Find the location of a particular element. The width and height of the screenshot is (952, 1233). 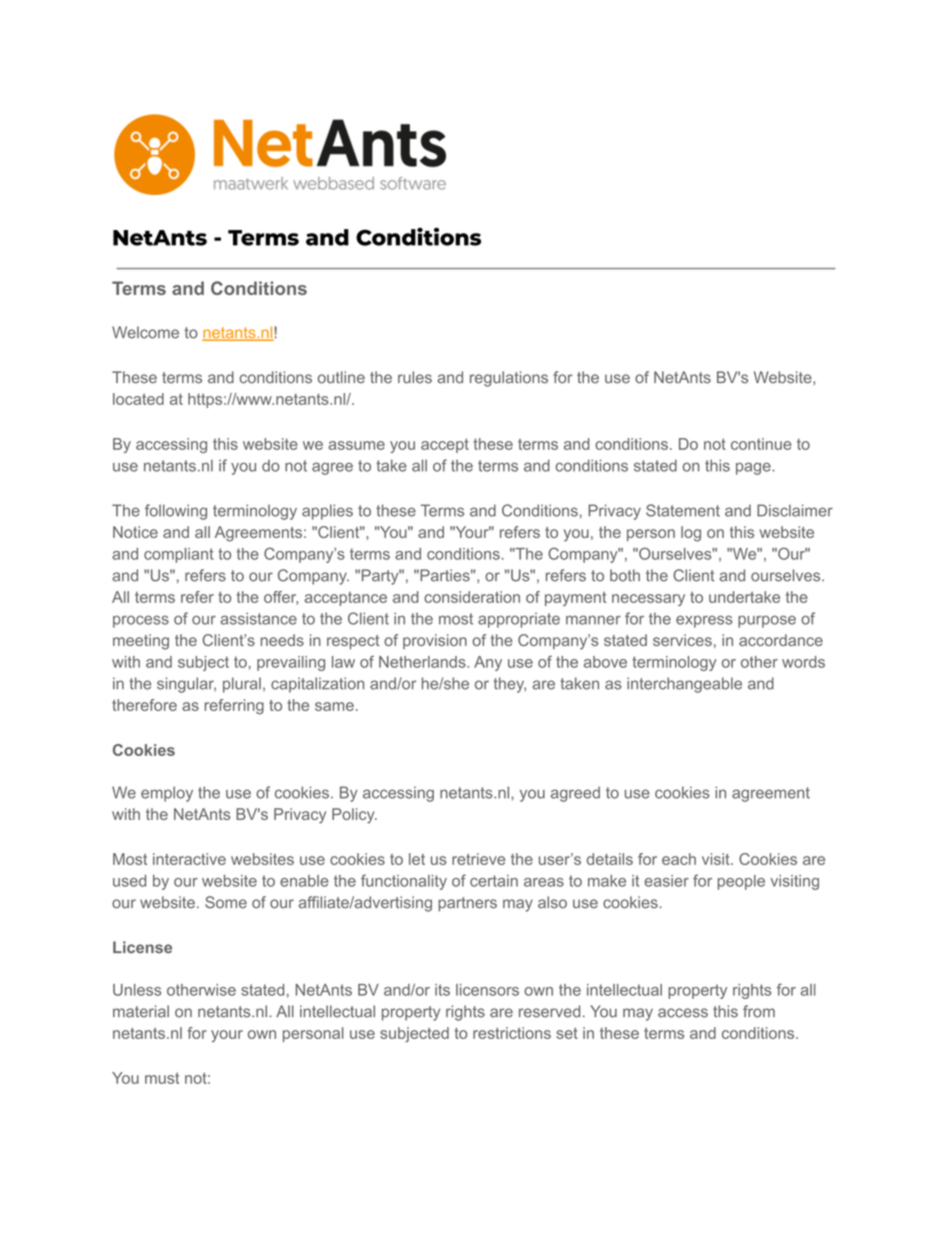

employ is located at coordinates (167, 794).
